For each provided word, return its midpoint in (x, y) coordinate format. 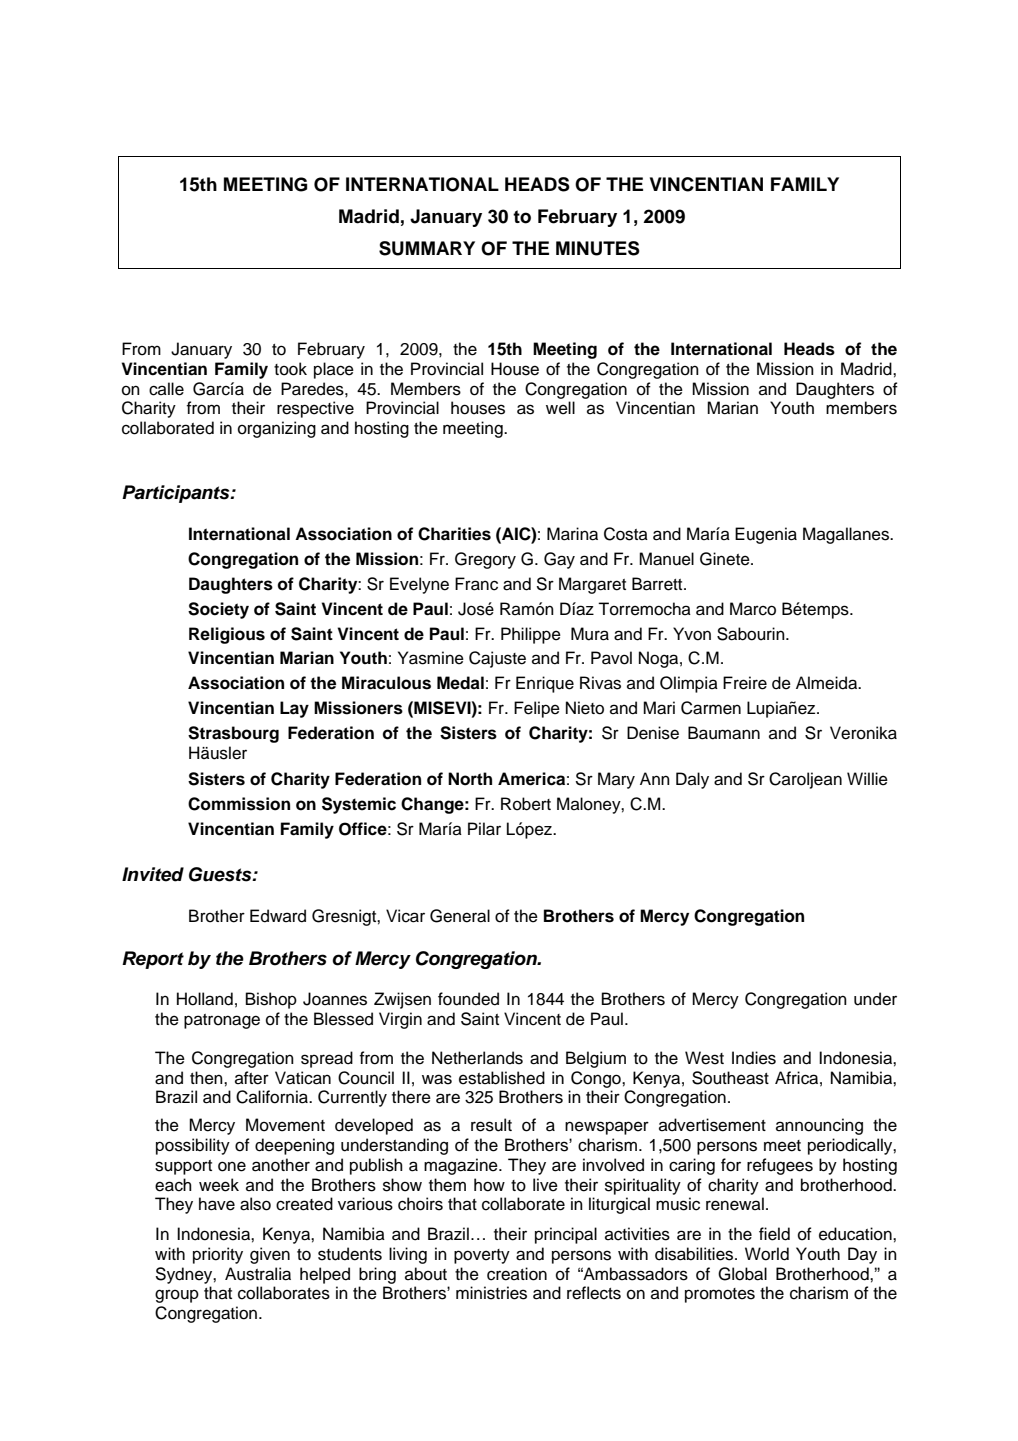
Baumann (724, 733)
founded (468, 999)
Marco (753, 609)
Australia (258, 1274)
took (290, 369)
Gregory (485, 560)
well (560, 408)
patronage (222, 1021)
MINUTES (598, 248)
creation (517, 1274)
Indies (754, 1058)
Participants (177, 494)
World (767, 1254)
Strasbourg (233, 734)
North (470, 779)
